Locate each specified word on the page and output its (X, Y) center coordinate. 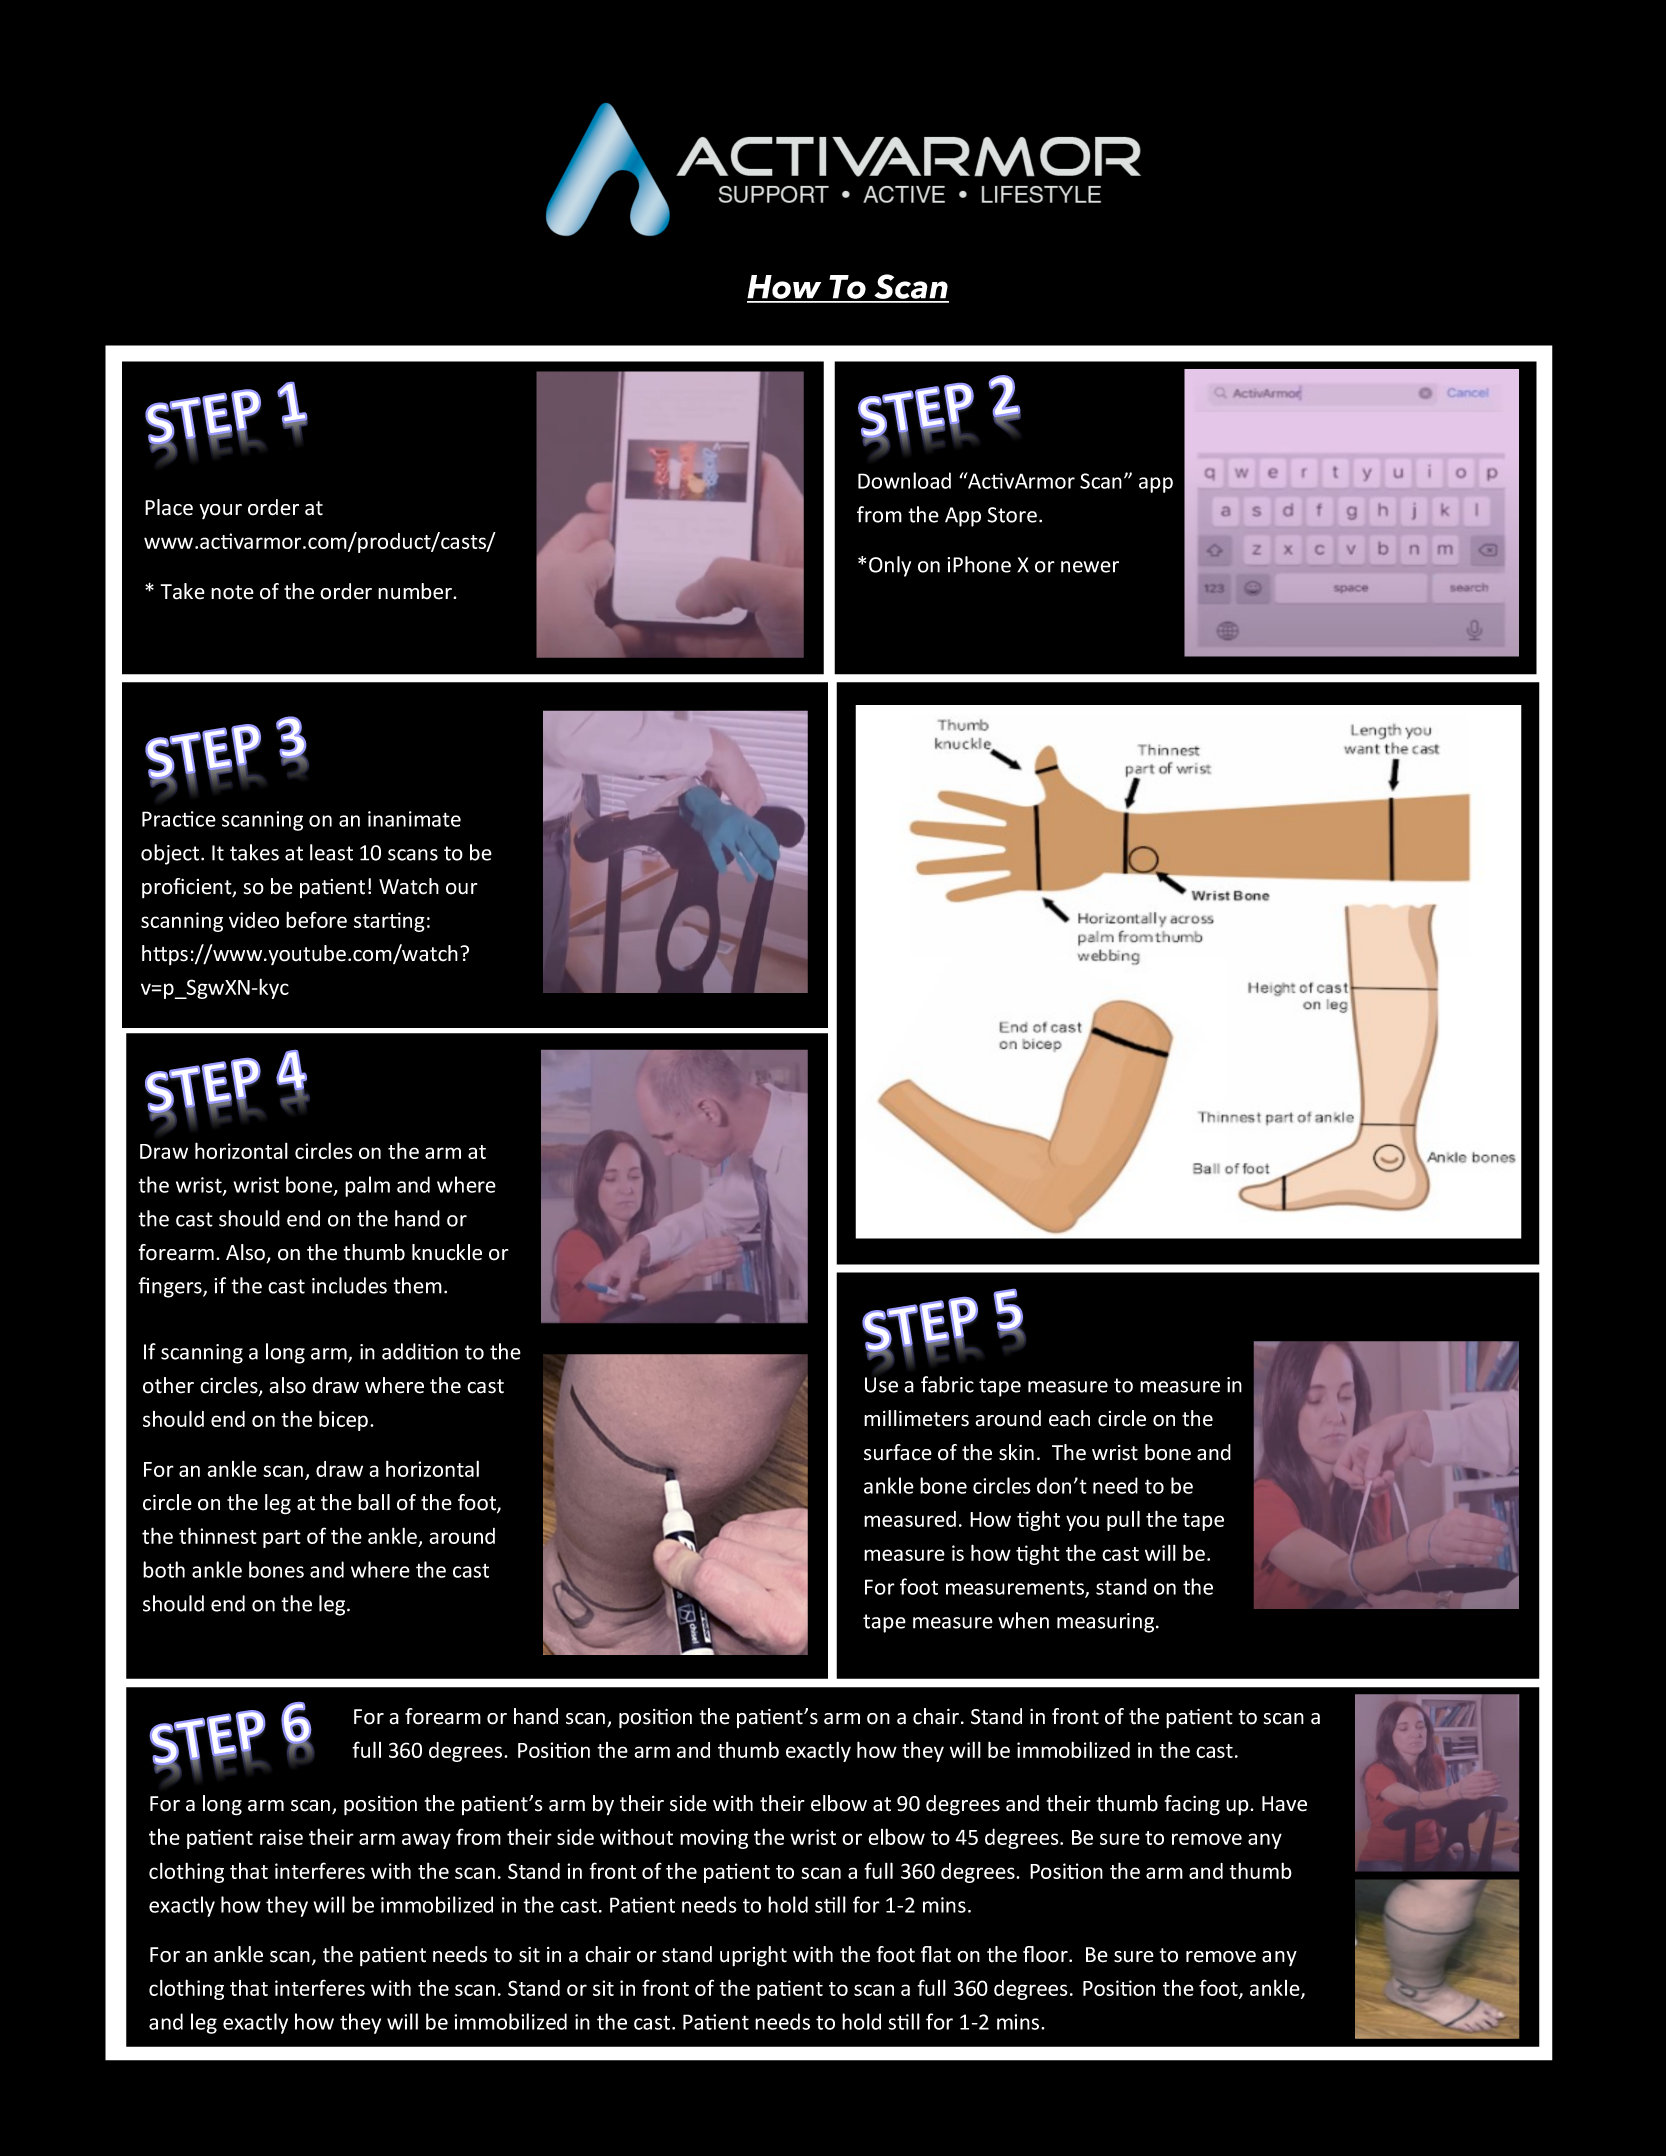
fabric (947, 1384)
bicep (343, 1420)
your (221, 511)
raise (281, 1837)
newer (1090, 567)
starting (389, 922)
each (1069, 1418)
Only (890, 566)
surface (898, 1452)
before (316, 919)
